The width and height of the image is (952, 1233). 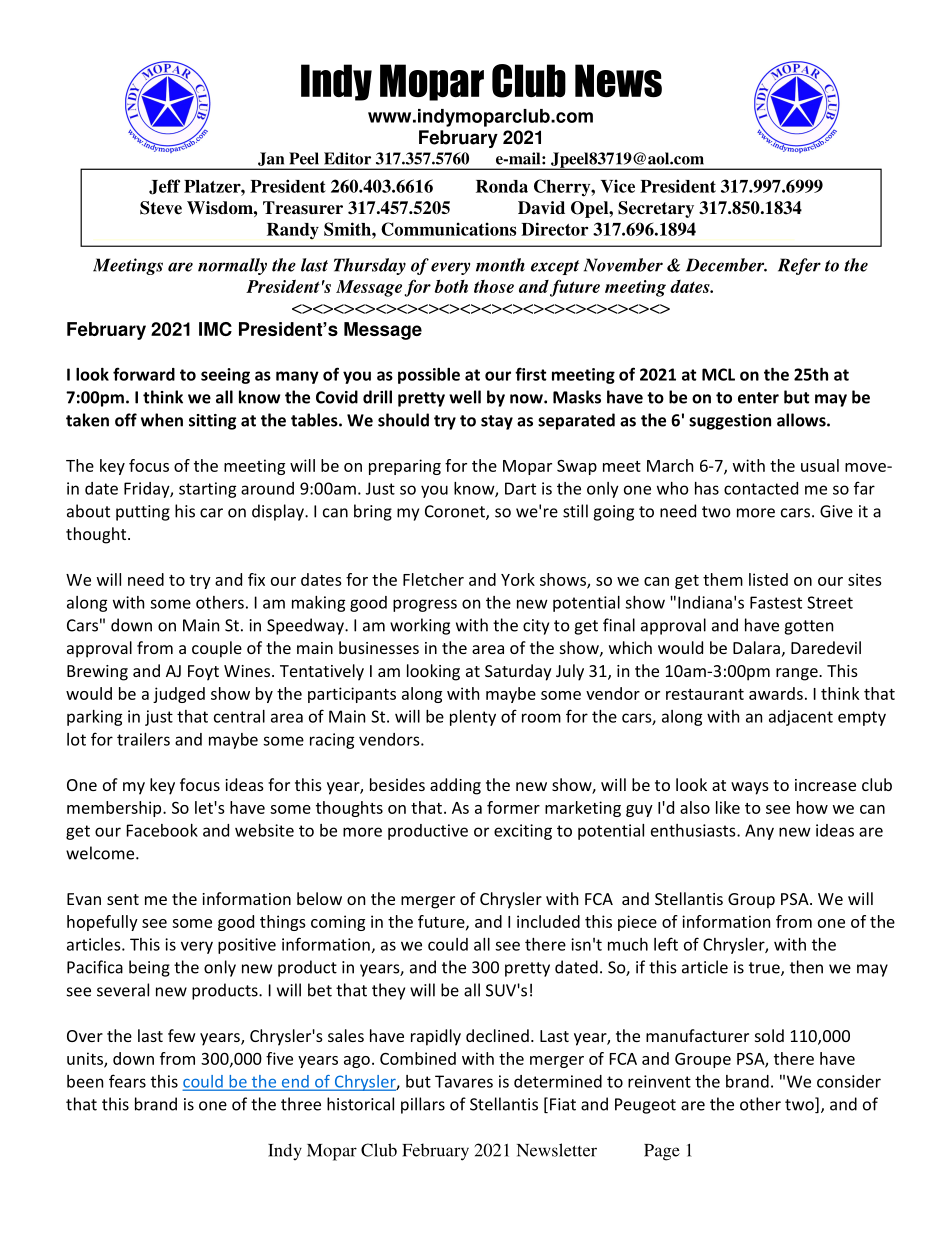 I want to click on when, so click(x=162, y=420).
